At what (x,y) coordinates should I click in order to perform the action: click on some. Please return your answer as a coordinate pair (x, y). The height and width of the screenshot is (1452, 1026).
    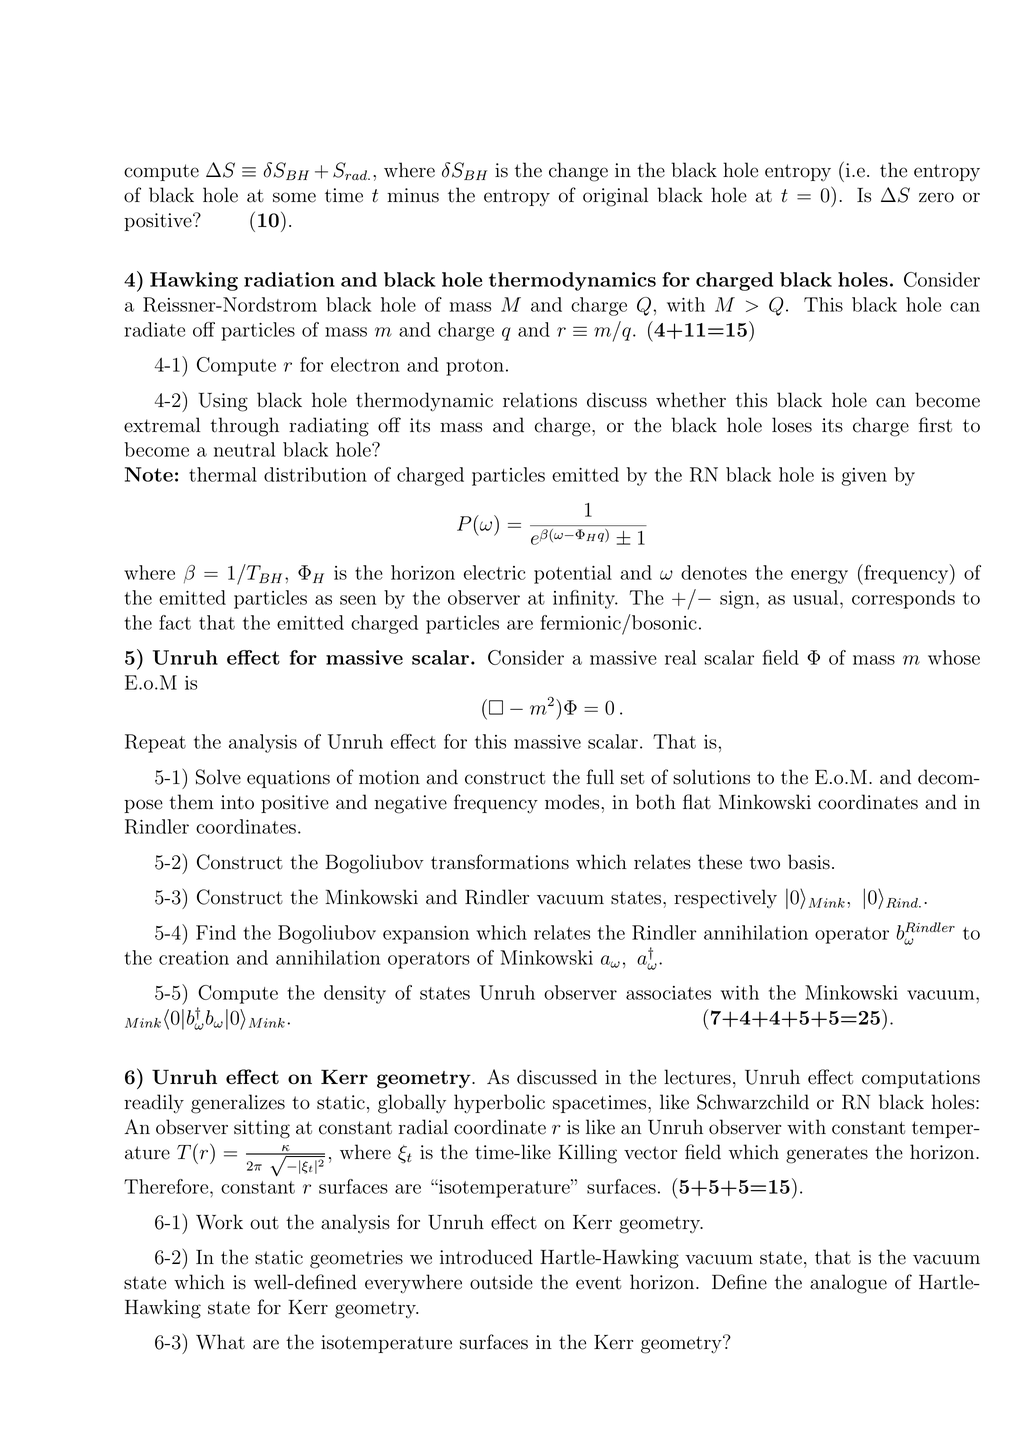
    Looking at the image, I should click on (294, 197).
